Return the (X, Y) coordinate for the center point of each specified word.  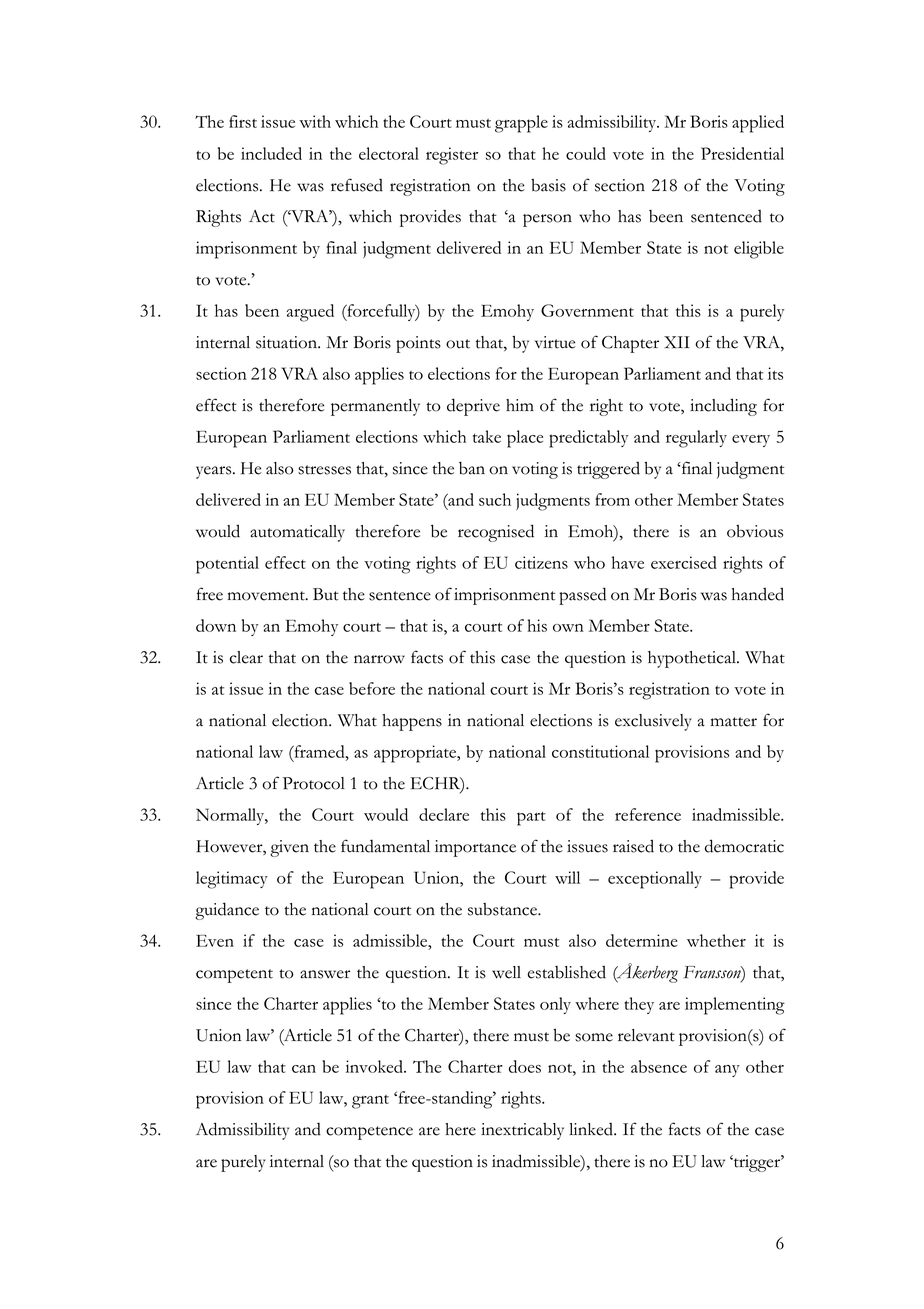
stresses (324, 470)
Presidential (742, 153)
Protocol (314, 783)
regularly (696, 439)
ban (472, 468)
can (304, 1069)
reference (648, 814)
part (531, 819)
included (271, 153)
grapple (521, 124)
